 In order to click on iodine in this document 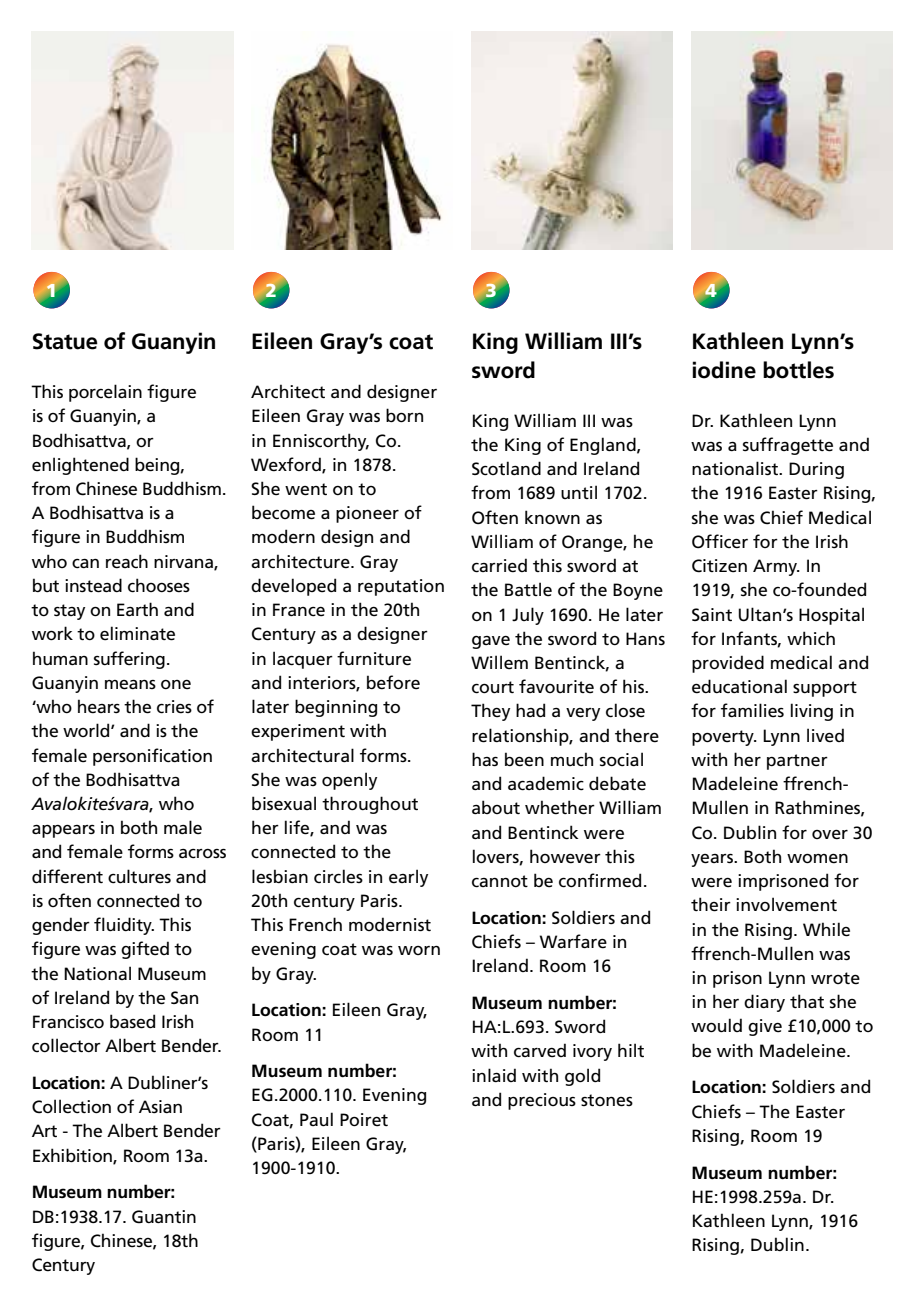, I will do `click(724, 370)`.
